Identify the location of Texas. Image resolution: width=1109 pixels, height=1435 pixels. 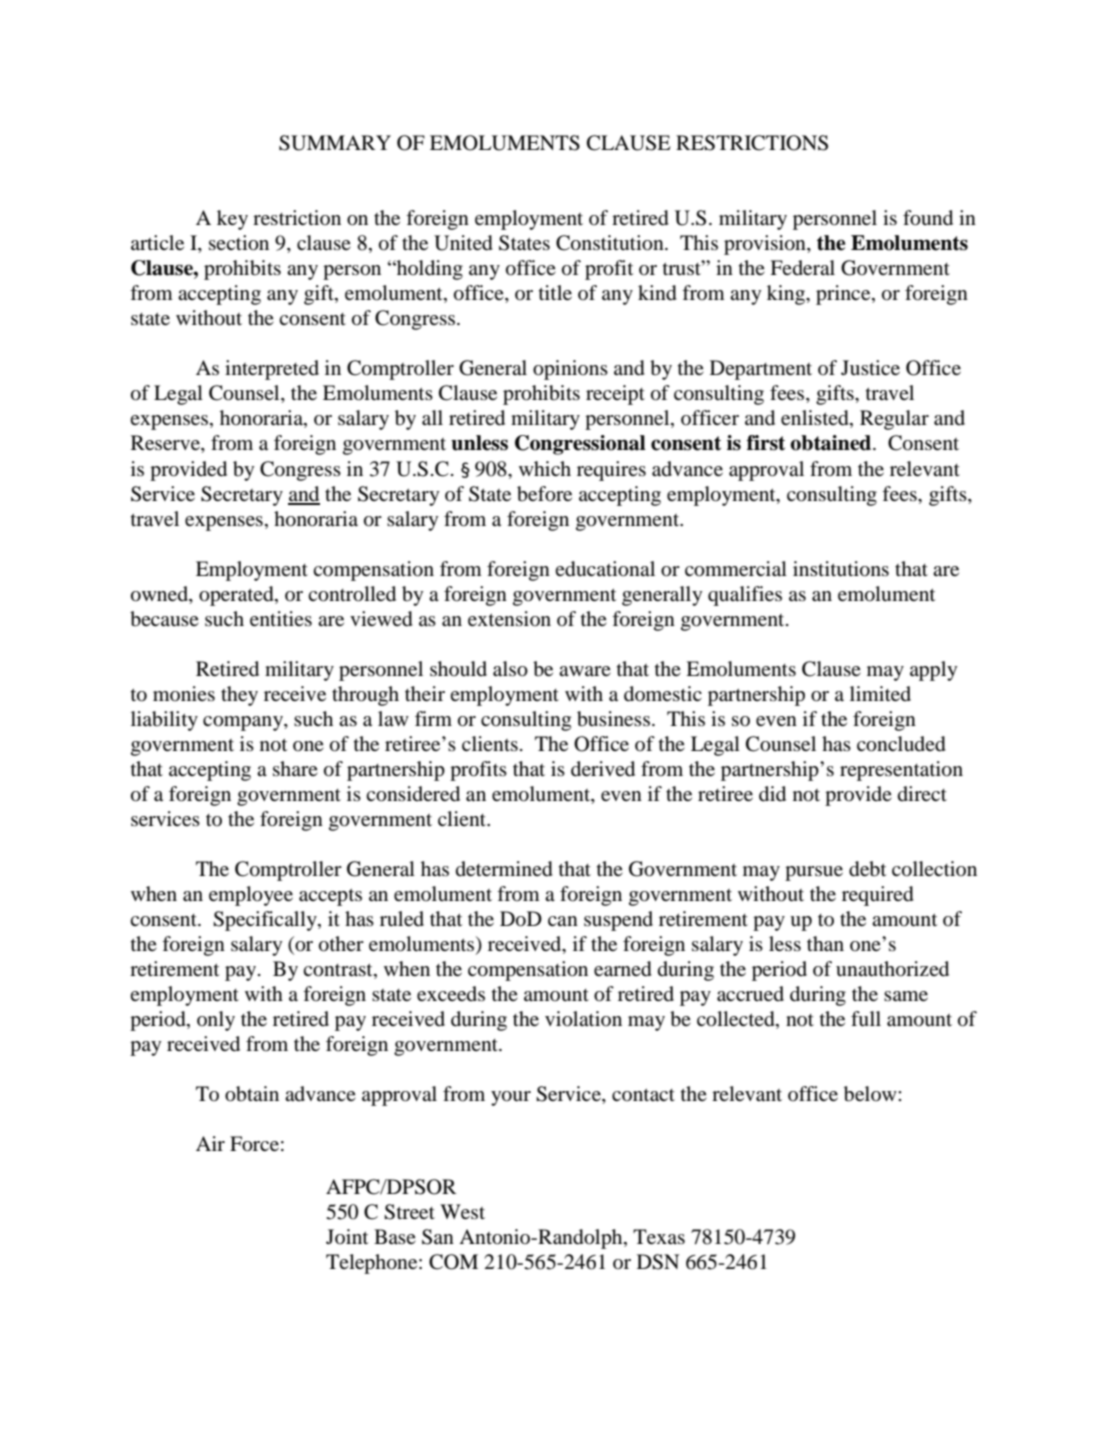
(659, 1236).
